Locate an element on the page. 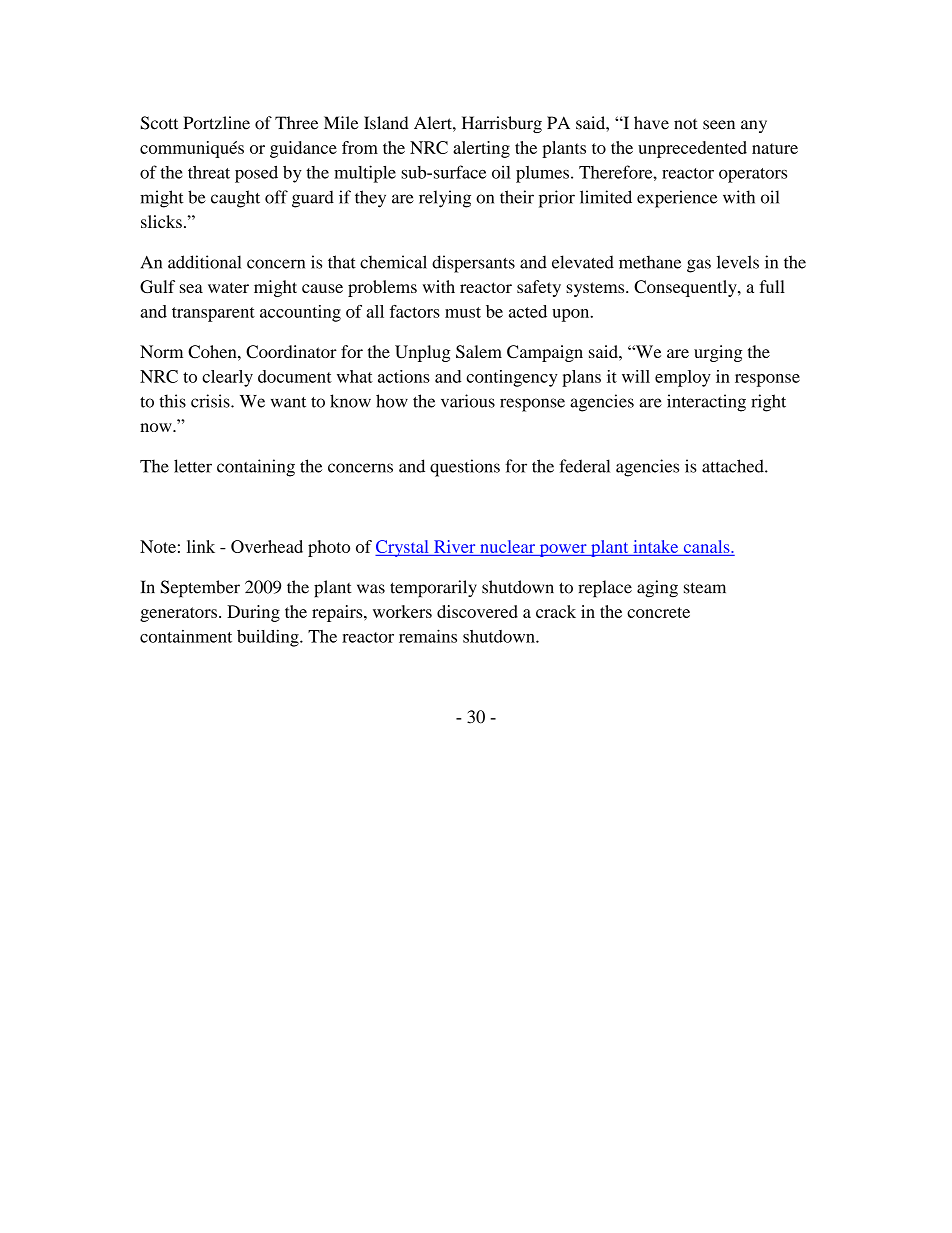  containing is located at coordinates (256, 468).
